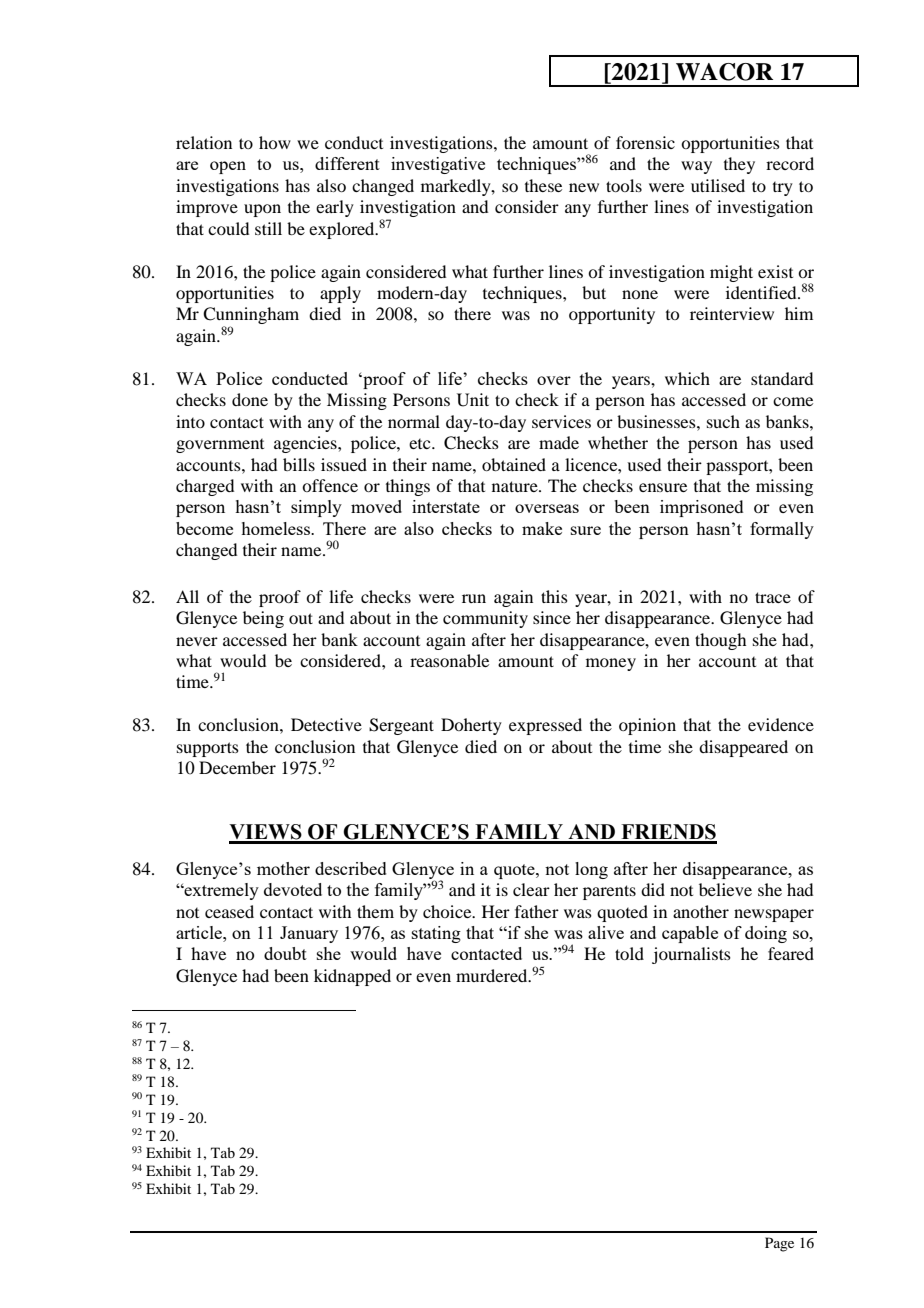 This page has height=1308, width=924. Describe the element at coordinates (436, 934) in the page. I see `stating` at that location.
